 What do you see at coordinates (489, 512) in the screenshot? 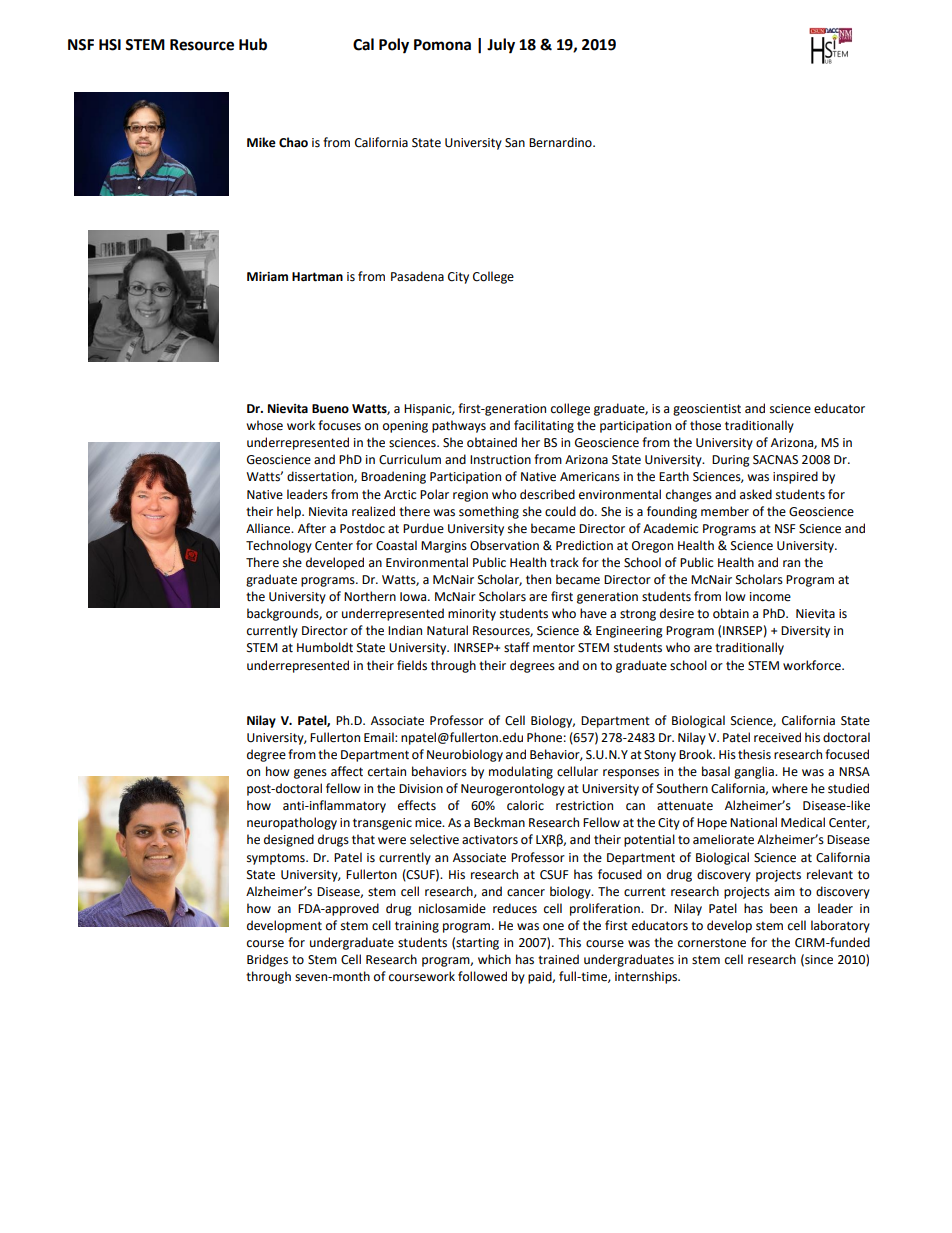
I see `something` at bounding box center [489, 512].
